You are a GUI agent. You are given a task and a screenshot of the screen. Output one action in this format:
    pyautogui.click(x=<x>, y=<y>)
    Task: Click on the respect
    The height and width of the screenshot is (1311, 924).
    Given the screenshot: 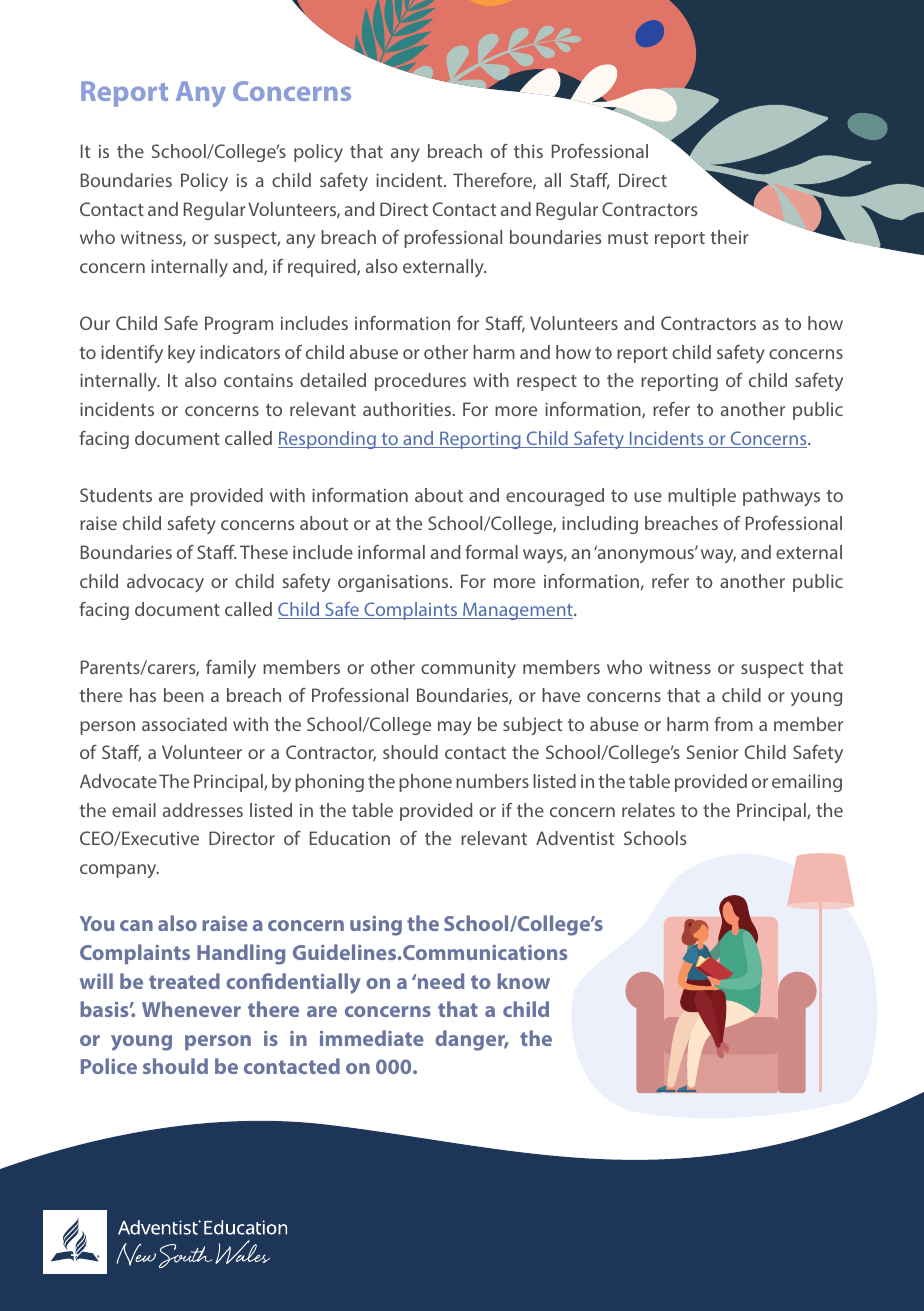 What is the action you would take?
    pyautogui.click(x=547, y=383)
